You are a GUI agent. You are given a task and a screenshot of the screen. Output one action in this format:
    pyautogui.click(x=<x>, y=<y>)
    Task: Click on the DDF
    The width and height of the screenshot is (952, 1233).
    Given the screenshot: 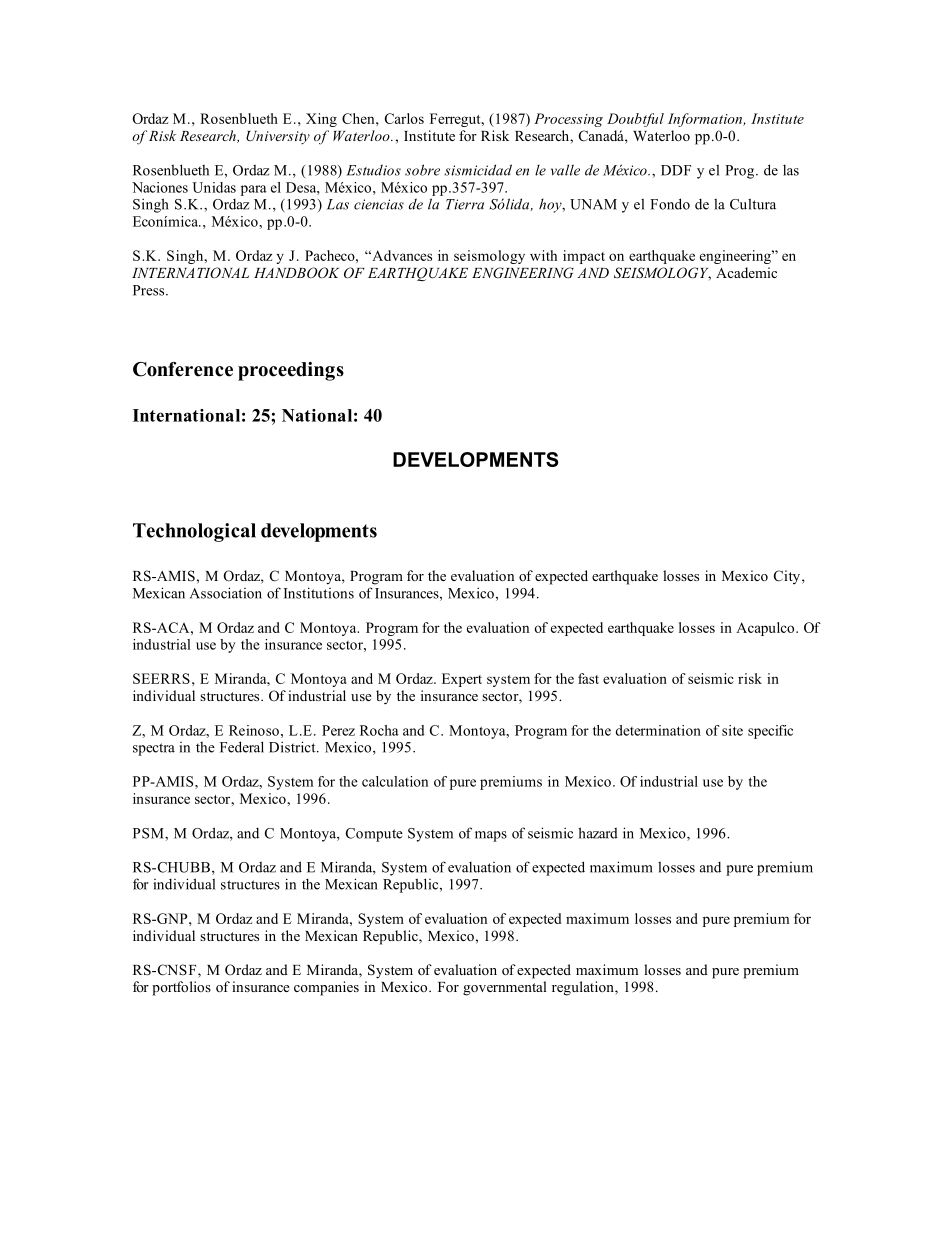 What is the action you would take?
    pyautogui.click(x=676, y=170)
